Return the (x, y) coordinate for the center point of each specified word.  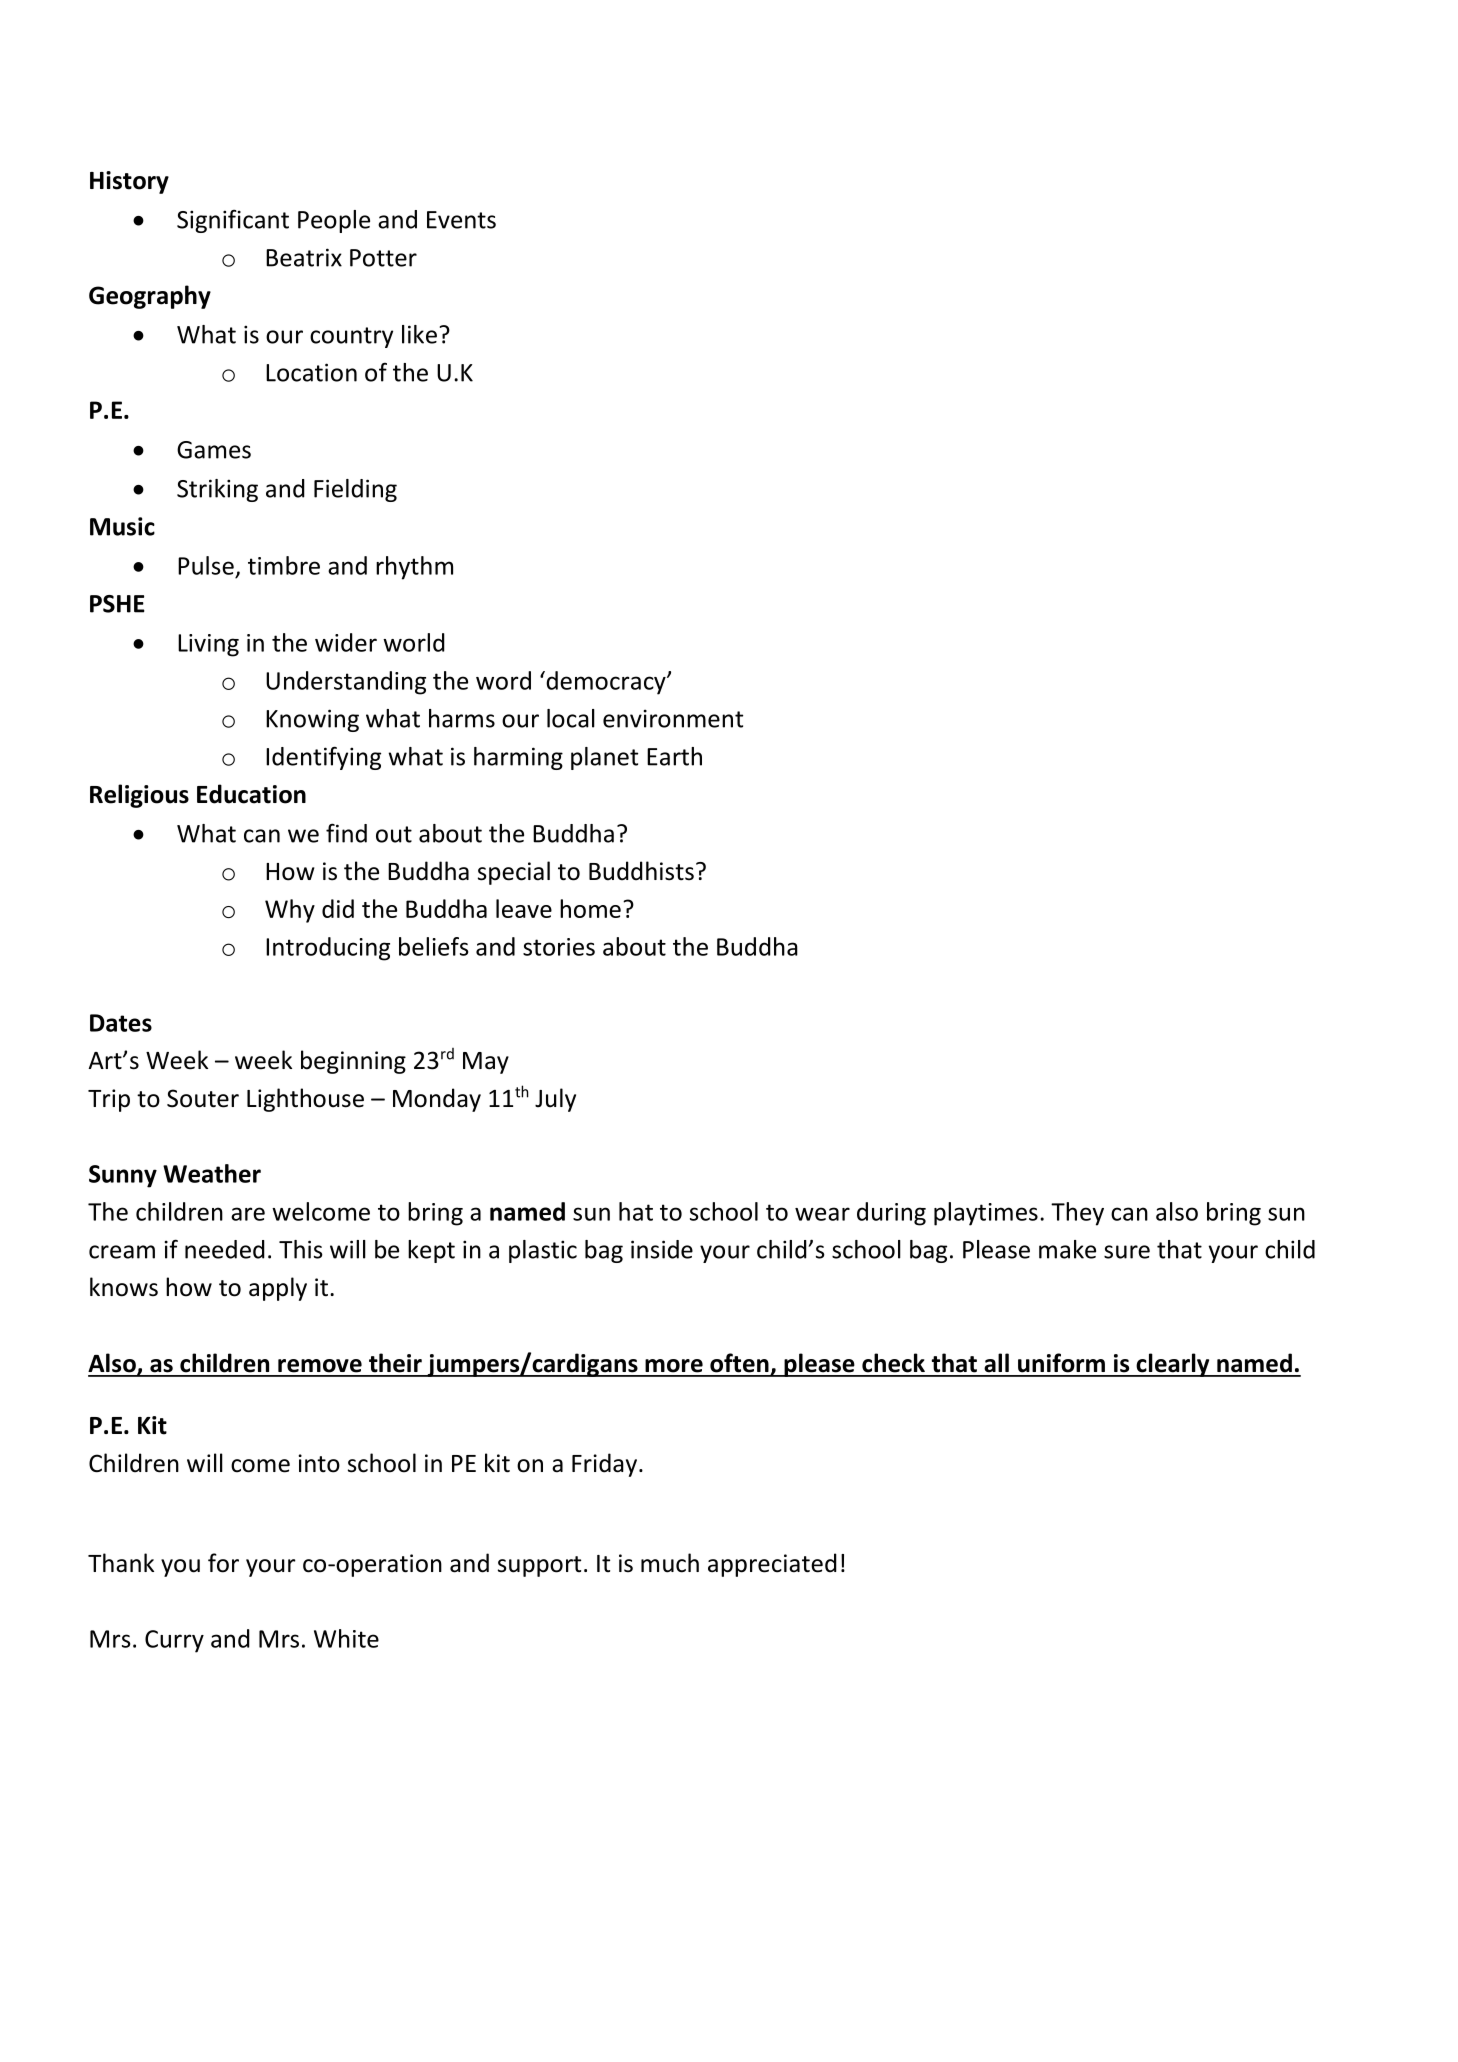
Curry (174, 1641)
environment (673, 718)
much (670, 1563)
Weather (212, 1173)
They (1077, 1214)
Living (208, 645)
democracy (606, 683)
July (555, 1100)
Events (461, 220)
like (419, 334)
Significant (233, 221)
